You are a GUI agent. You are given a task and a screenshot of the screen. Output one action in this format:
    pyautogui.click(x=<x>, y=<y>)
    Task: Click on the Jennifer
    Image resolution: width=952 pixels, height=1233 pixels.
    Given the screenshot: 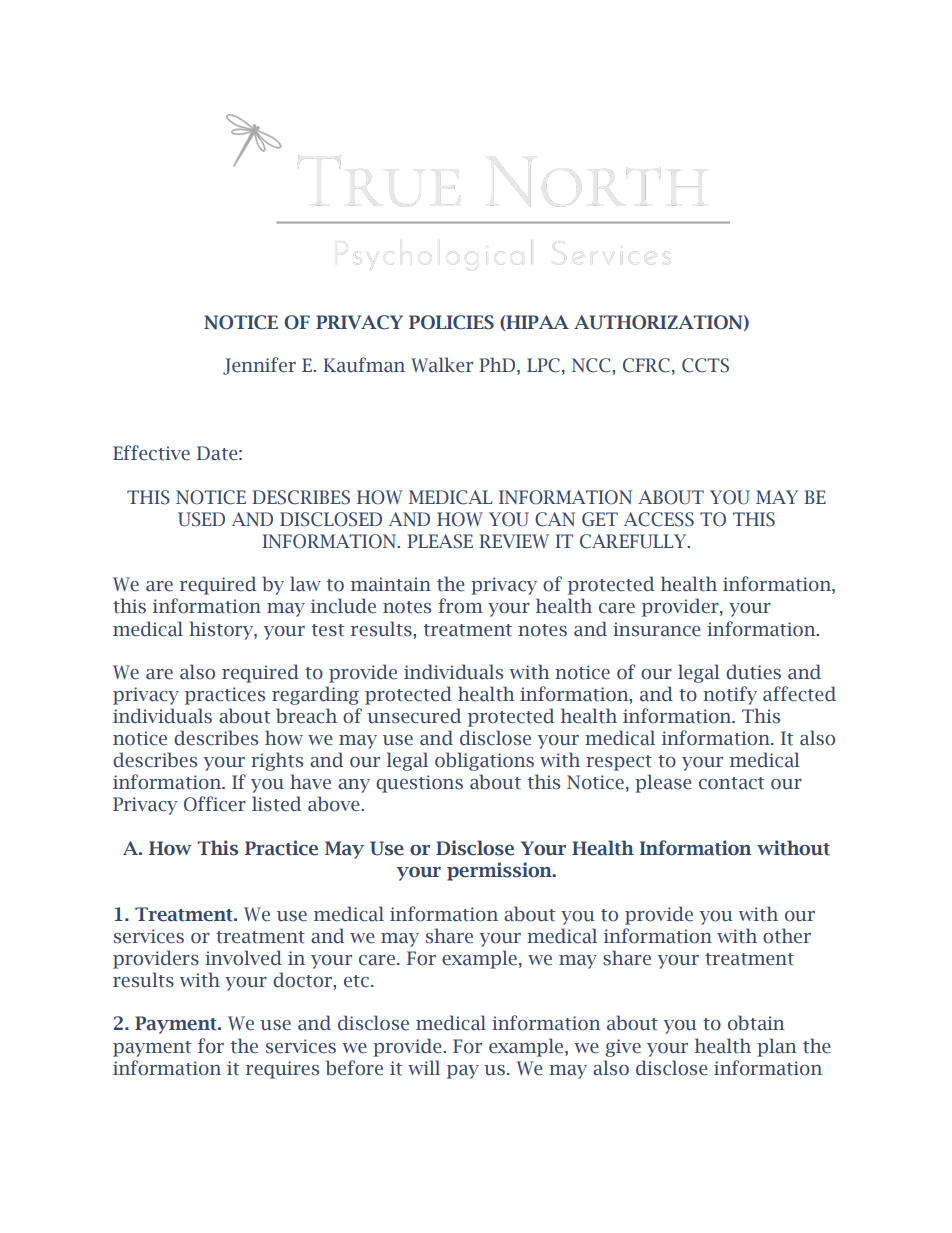 What is the action you would take?
    pyautogui.click(x=259, y=366)
